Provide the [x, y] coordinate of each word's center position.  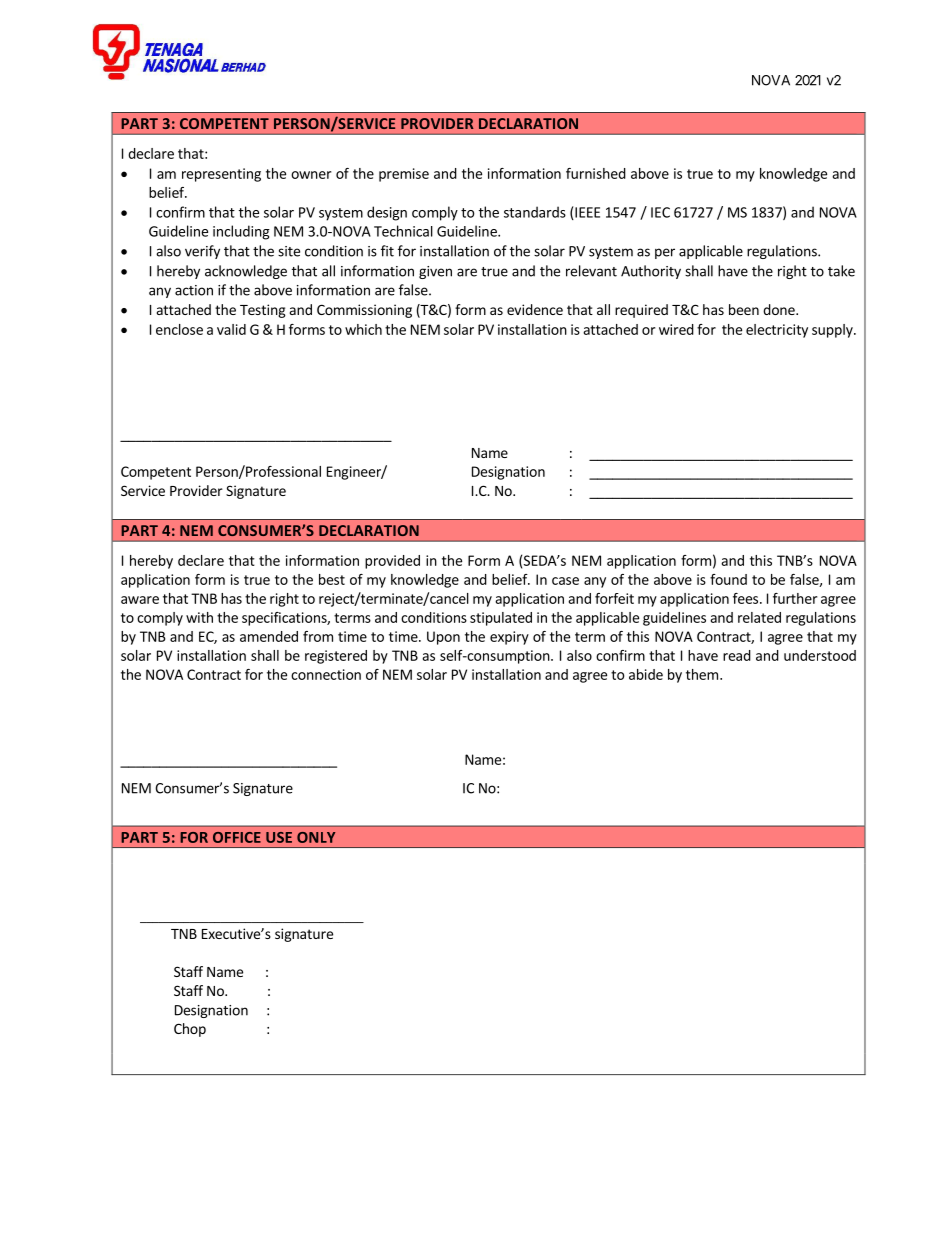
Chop [190, 1030]
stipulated [501, 619]
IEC [660, 212]
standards [535, 212]
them [702, 674]
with [199, 617]
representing [221, 175]
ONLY [316, 837]
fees [745, 598]
